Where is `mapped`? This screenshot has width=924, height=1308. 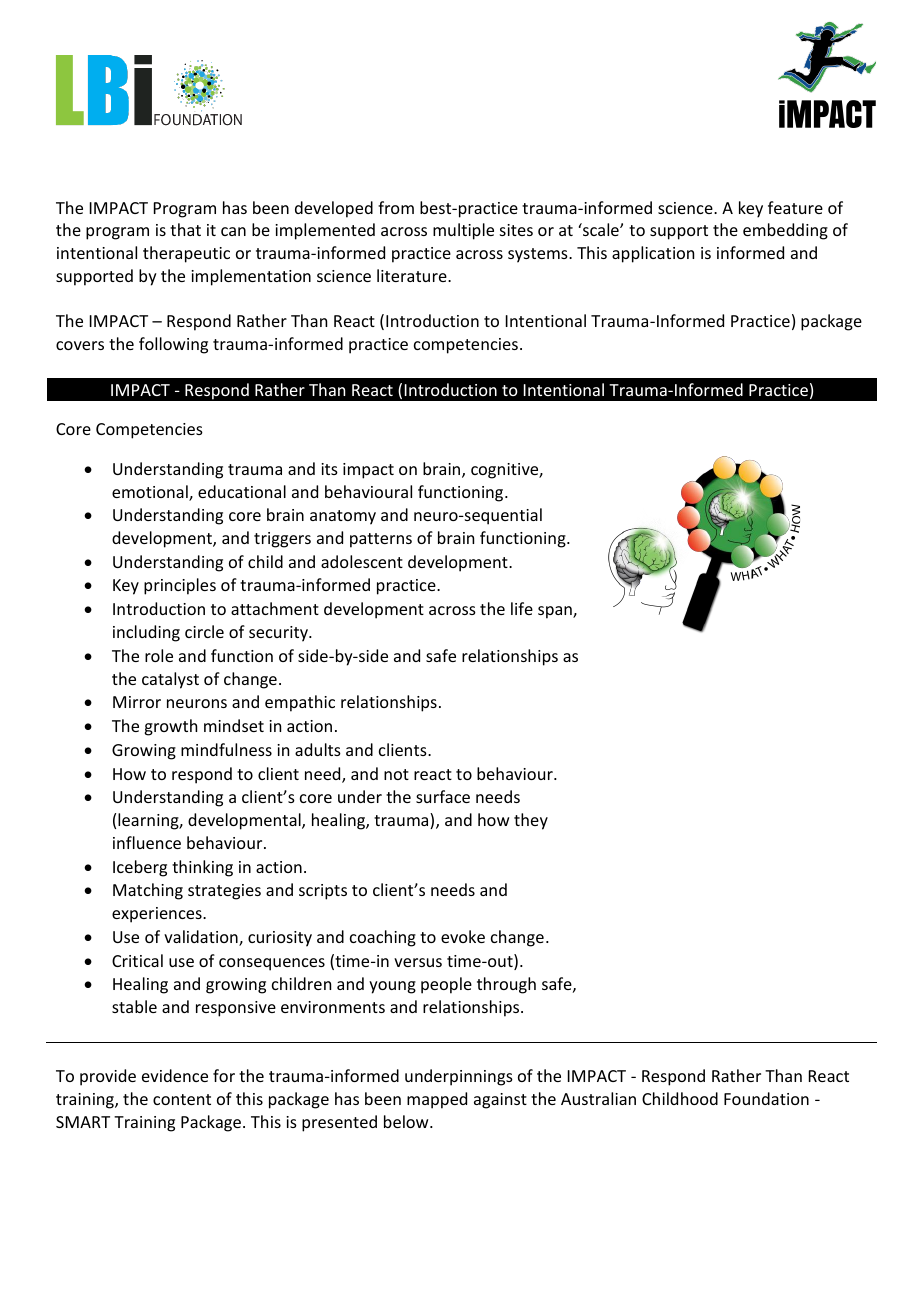
mapped is located at coordinates (437, 1100).
